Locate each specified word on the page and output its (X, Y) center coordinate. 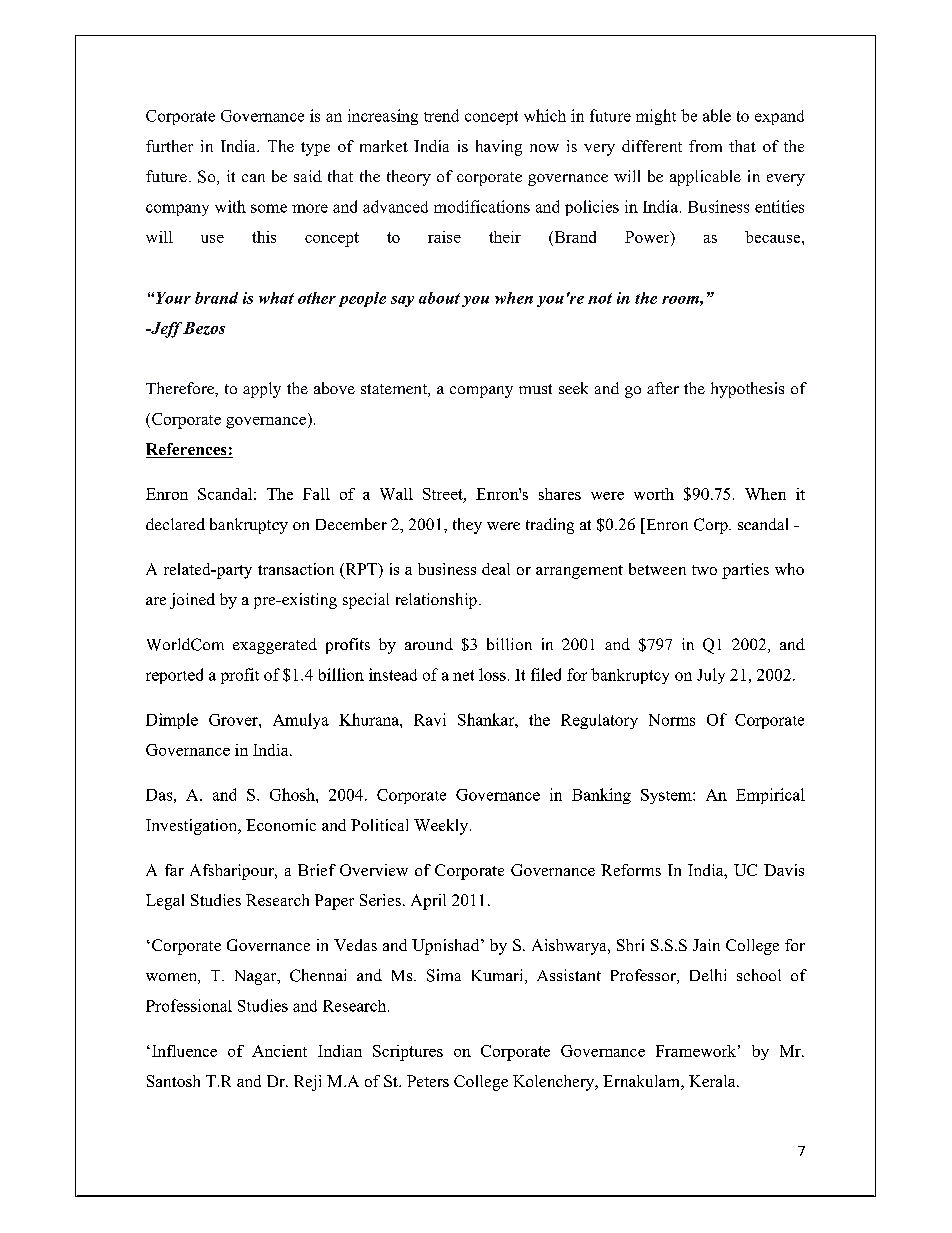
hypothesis (747, 390)
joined (192, 601)
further (169, 146)
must (535, 389)
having (499, 148)
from (705, 146)
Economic (281, 825)
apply (262, 390)
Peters (428, 1081)
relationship (436, 601)
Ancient (279, 1051)
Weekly (442, 827)
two (704, 570)
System (667, 796)
